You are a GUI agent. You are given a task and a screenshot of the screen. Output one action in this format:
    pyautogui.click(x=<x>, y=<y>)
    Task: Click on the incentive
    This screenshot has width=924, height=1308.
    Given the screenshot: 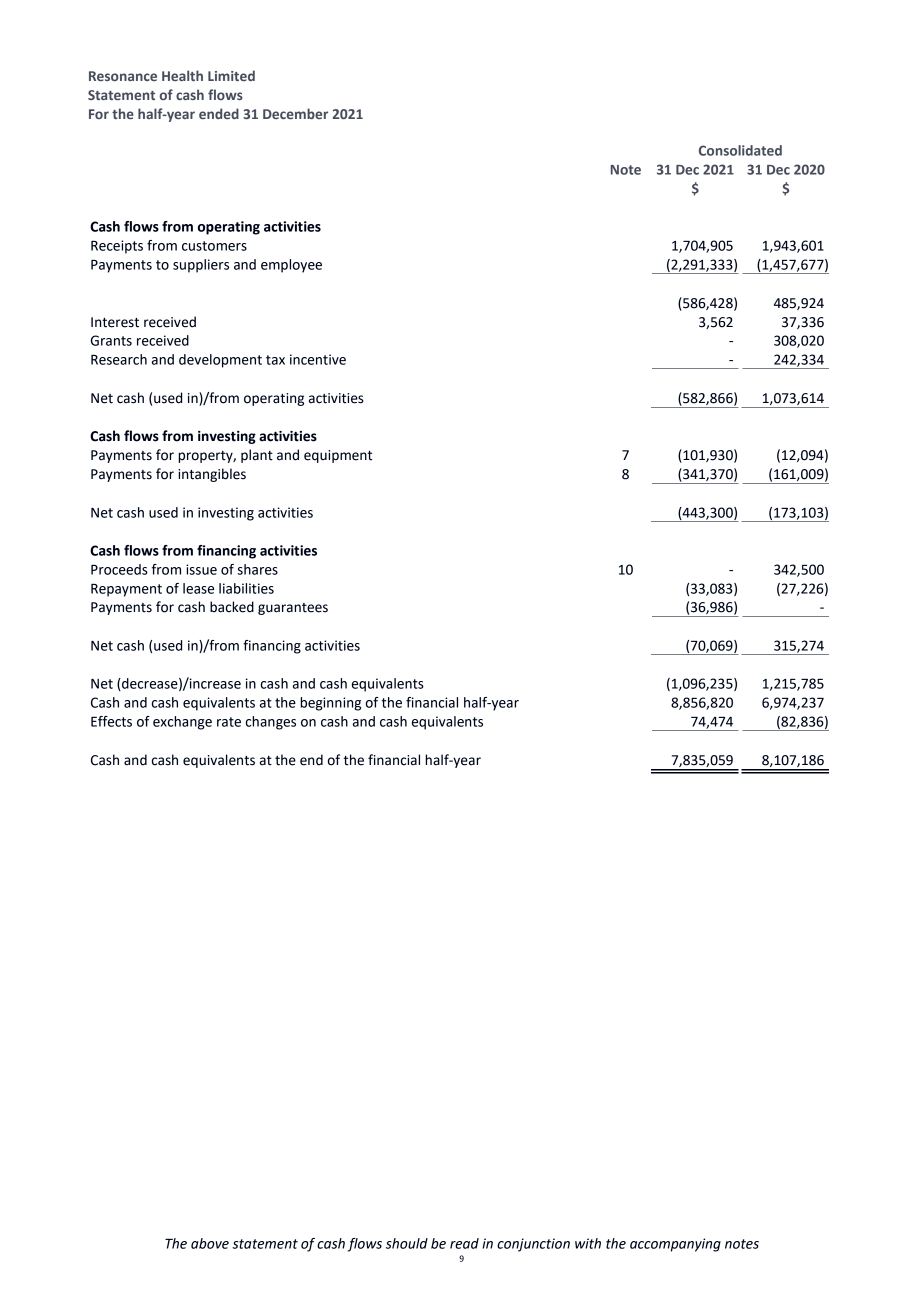 What is the action you would take?
    pyautogui.click(x=318, y=359)
